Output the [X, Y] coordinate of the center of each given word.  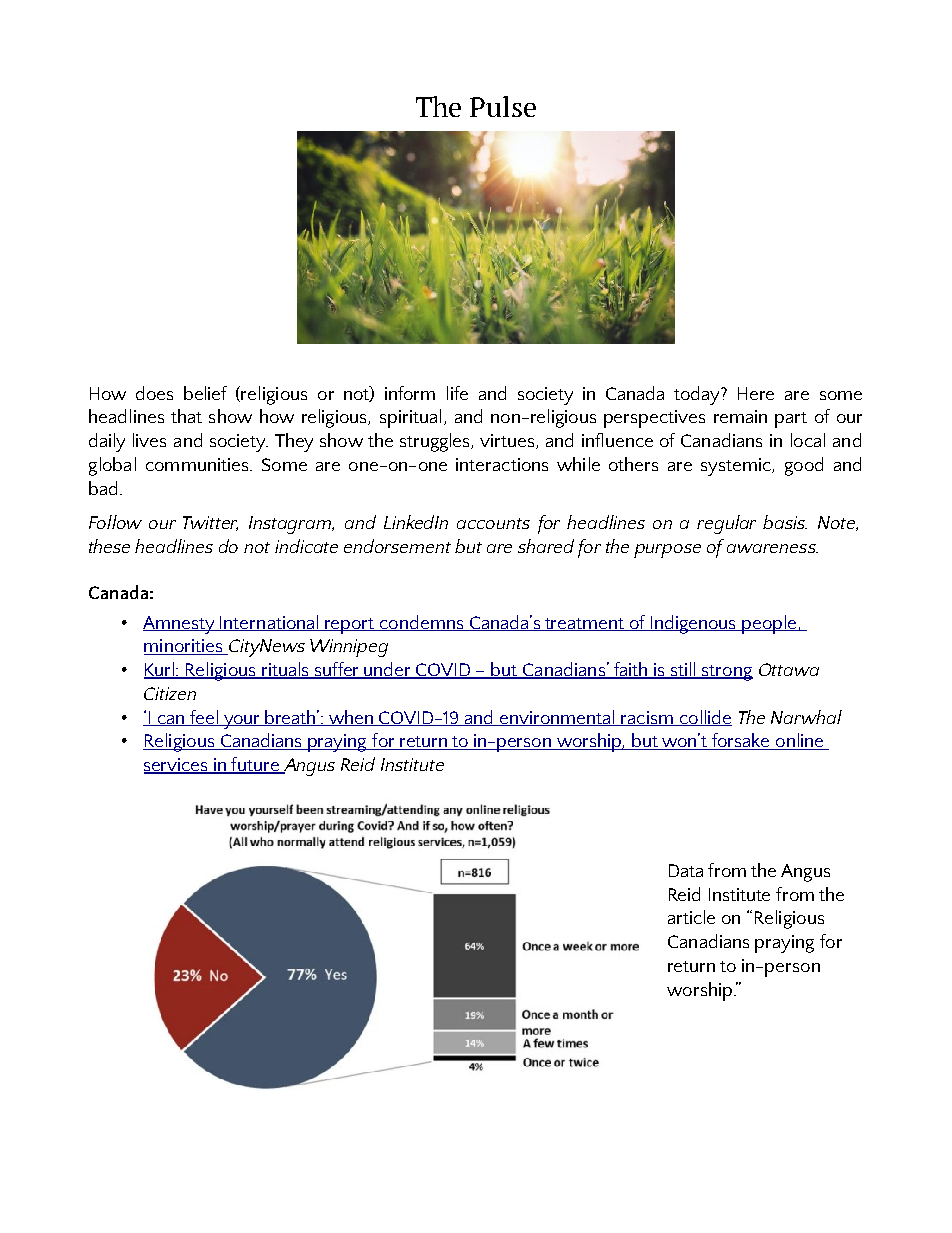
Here [756, 393]
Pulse [503, 106]
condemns [422, 623]
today [698, 395]
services [177, 766]
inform [410, 393]
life [457, 393]
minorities [184, 647]
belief [205, 393]
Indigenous [693, 624]
